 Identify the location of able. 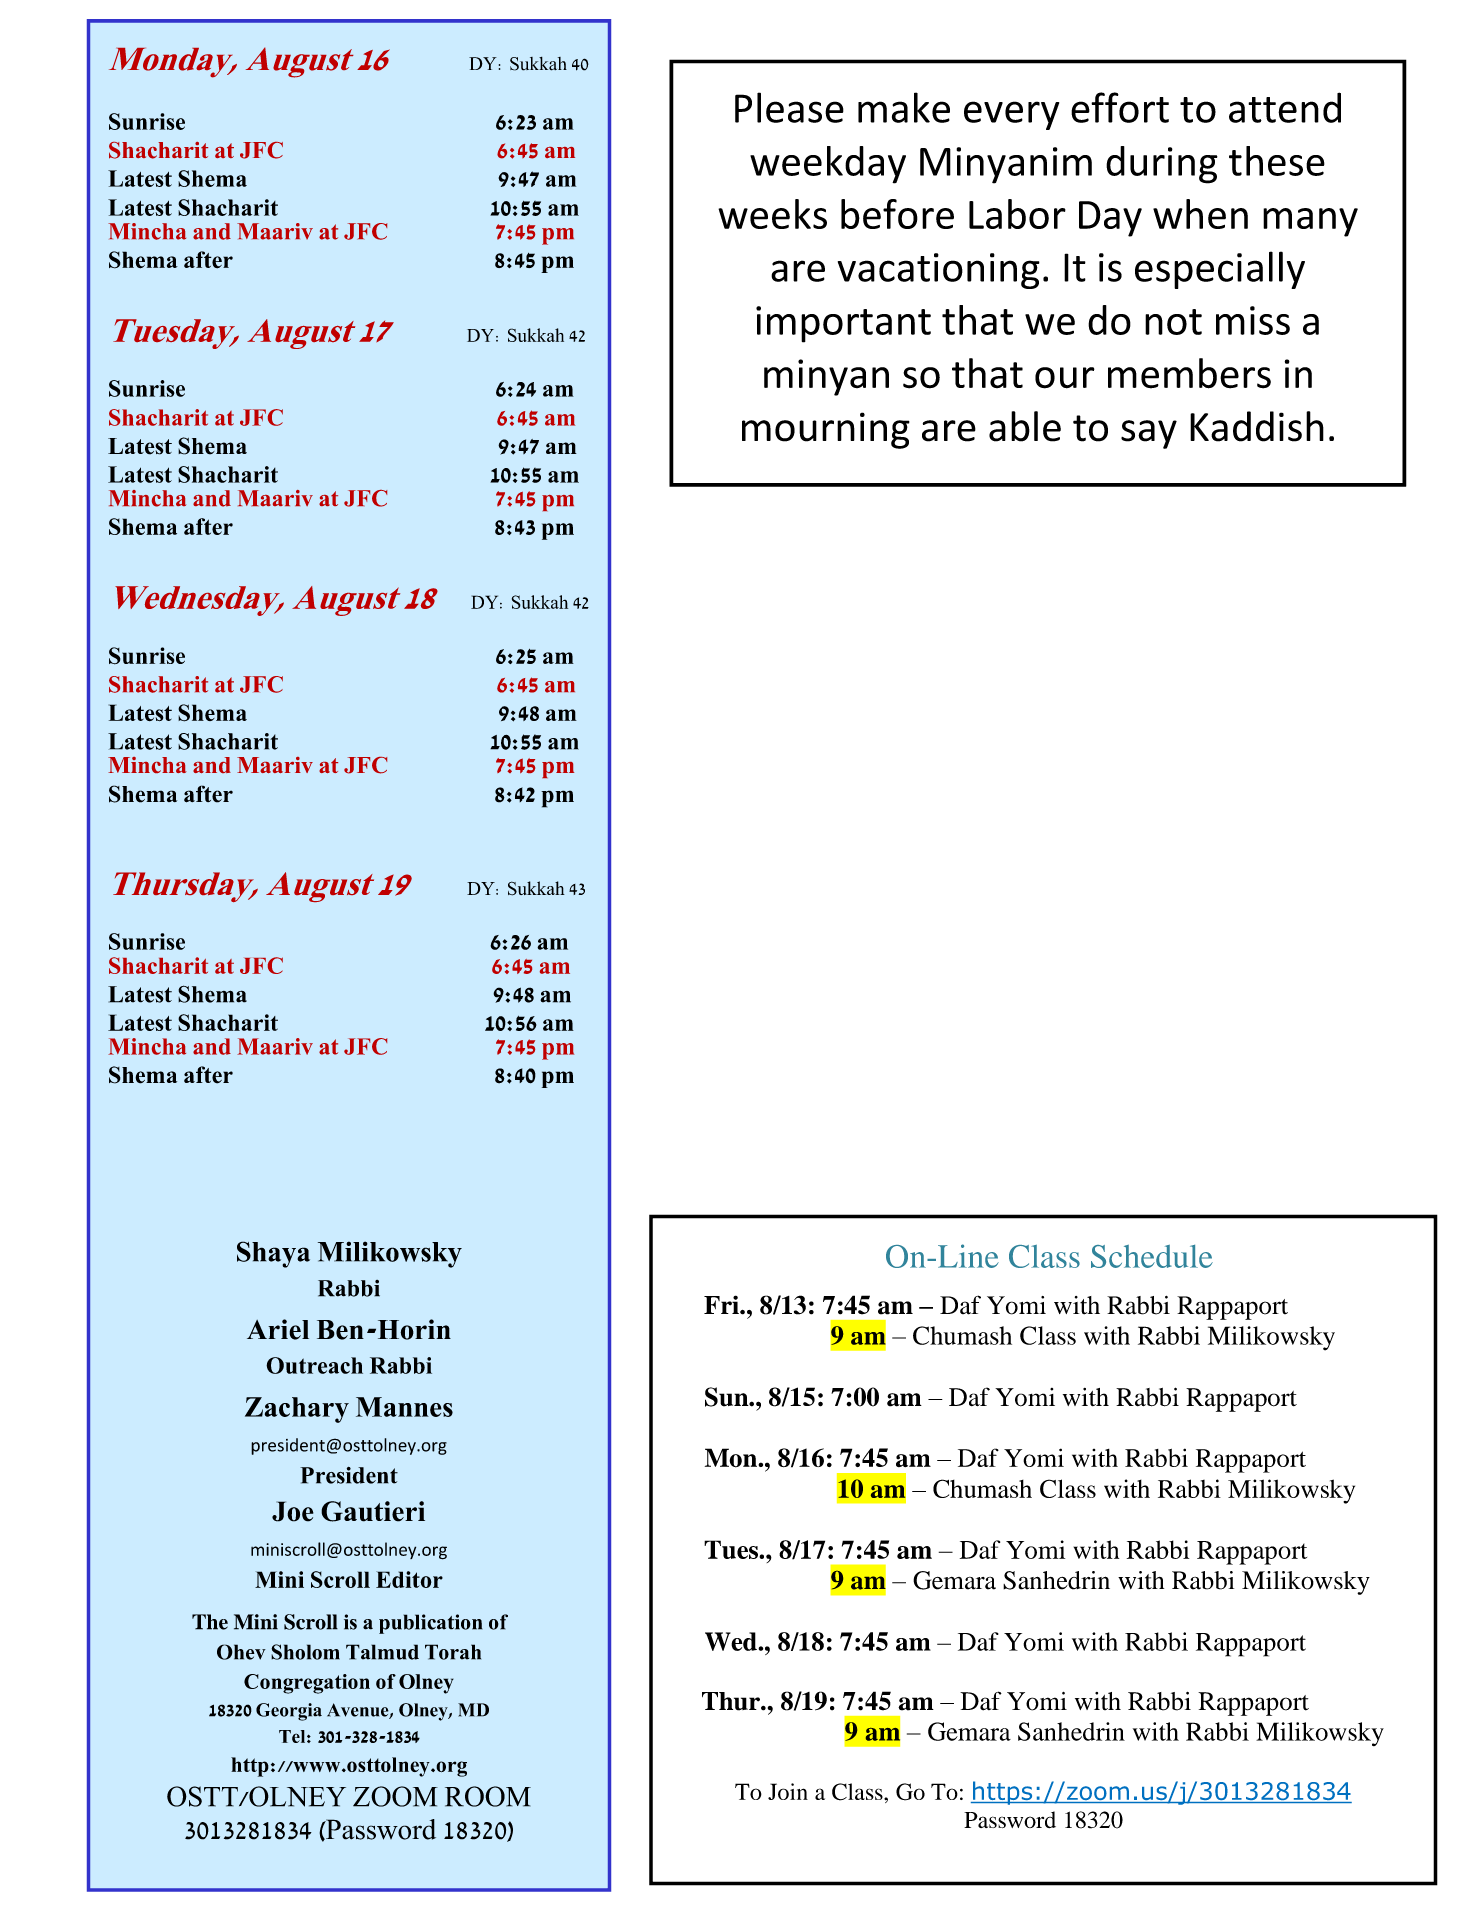
(1025, 426).
